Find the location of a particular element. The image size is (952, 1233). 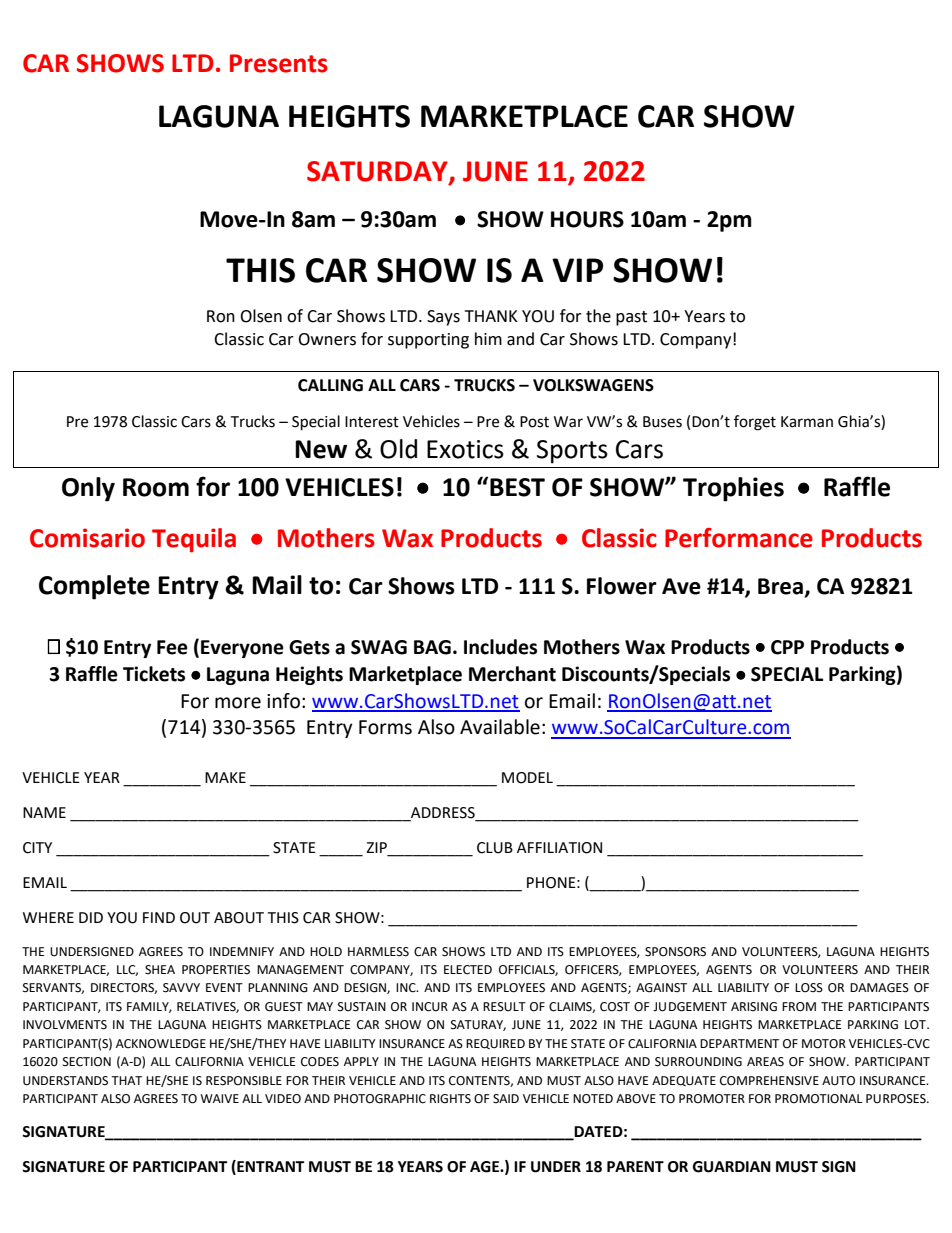

CPP is located at coordinates (787, 647).
